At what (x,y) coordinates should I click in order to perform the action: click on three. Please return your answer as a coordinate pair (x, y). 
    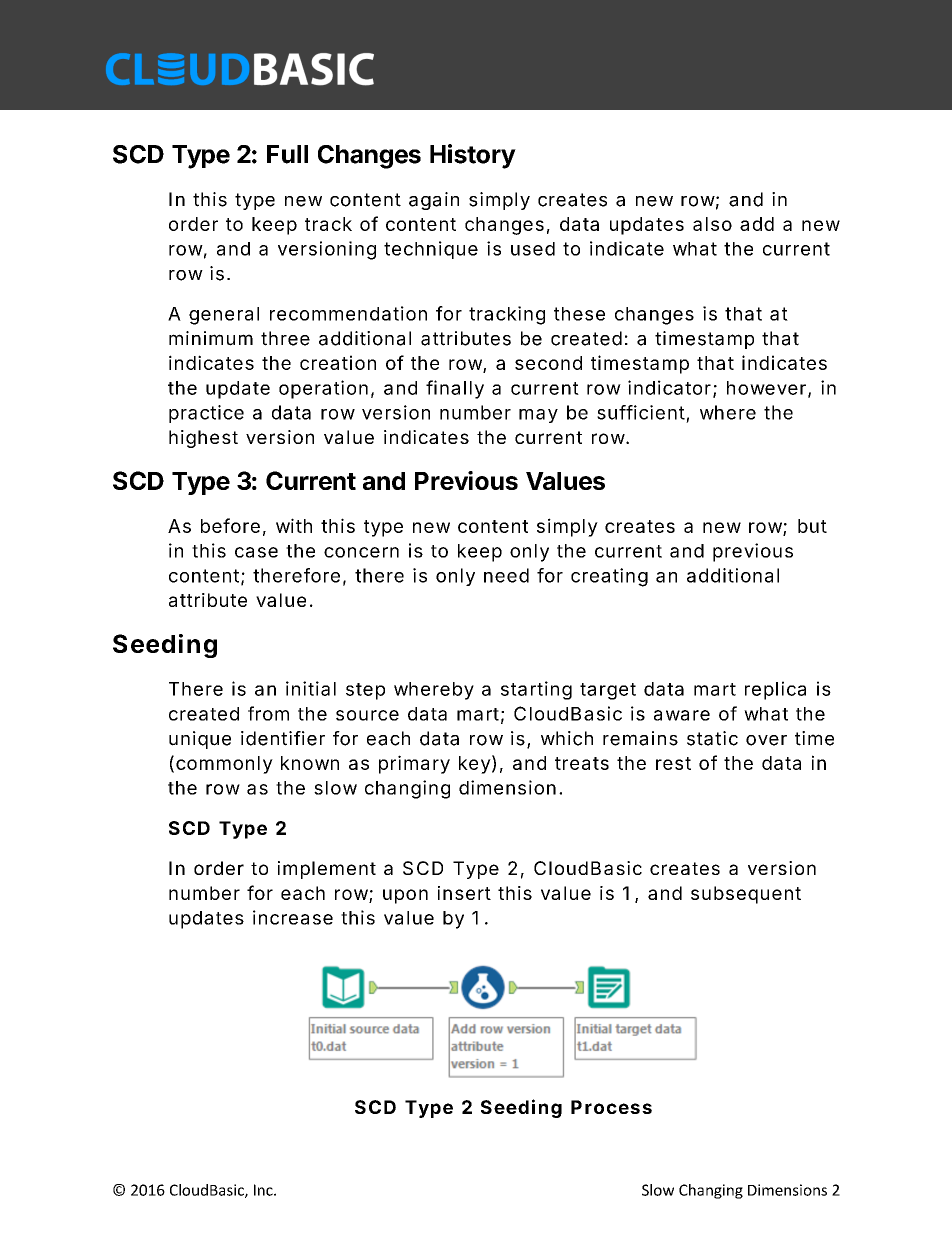
    Looking at the image, I should click on (285, 338).
